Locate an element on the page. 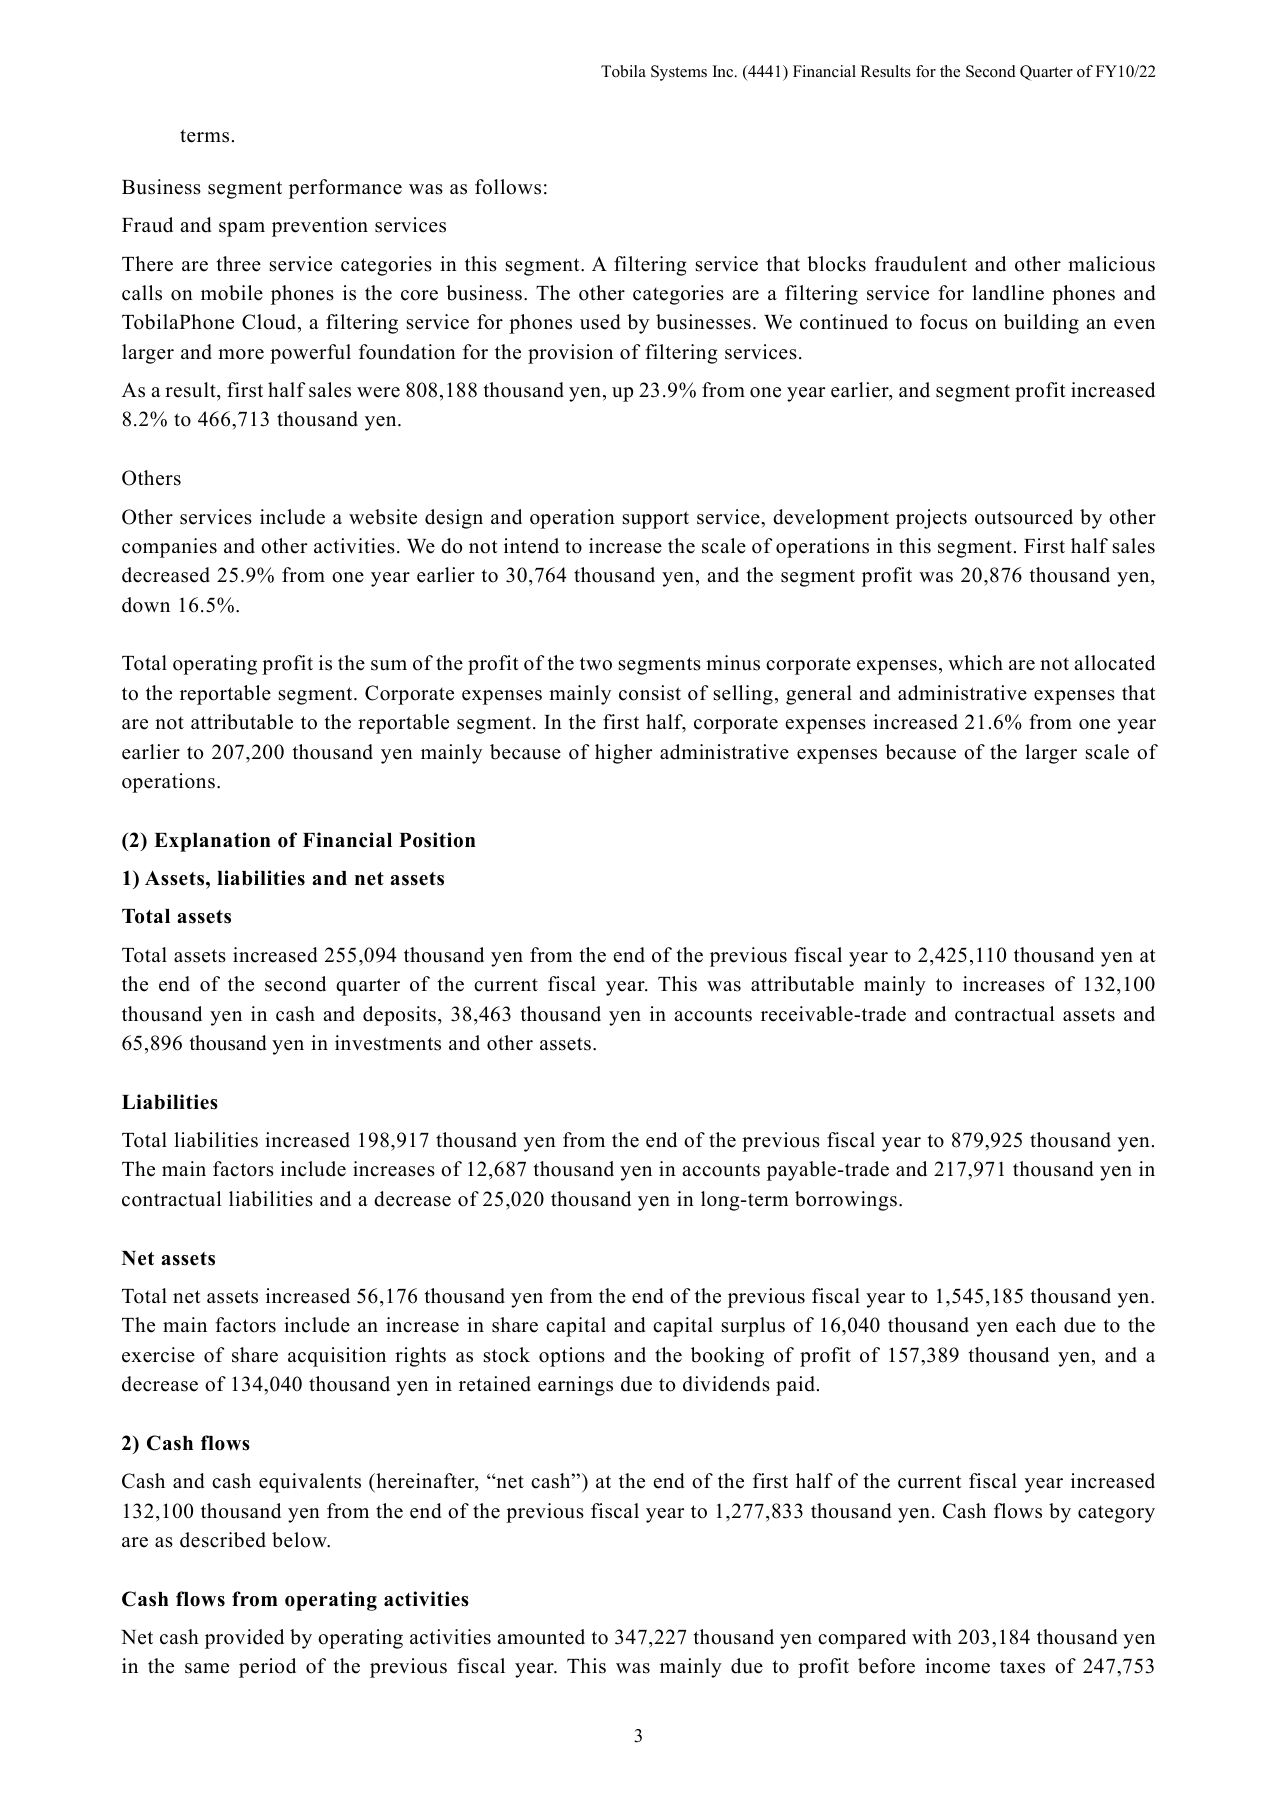 Image resolution: width=1278 pixels, height=1808 pixels. performance is located at coordinates (345, 189).
